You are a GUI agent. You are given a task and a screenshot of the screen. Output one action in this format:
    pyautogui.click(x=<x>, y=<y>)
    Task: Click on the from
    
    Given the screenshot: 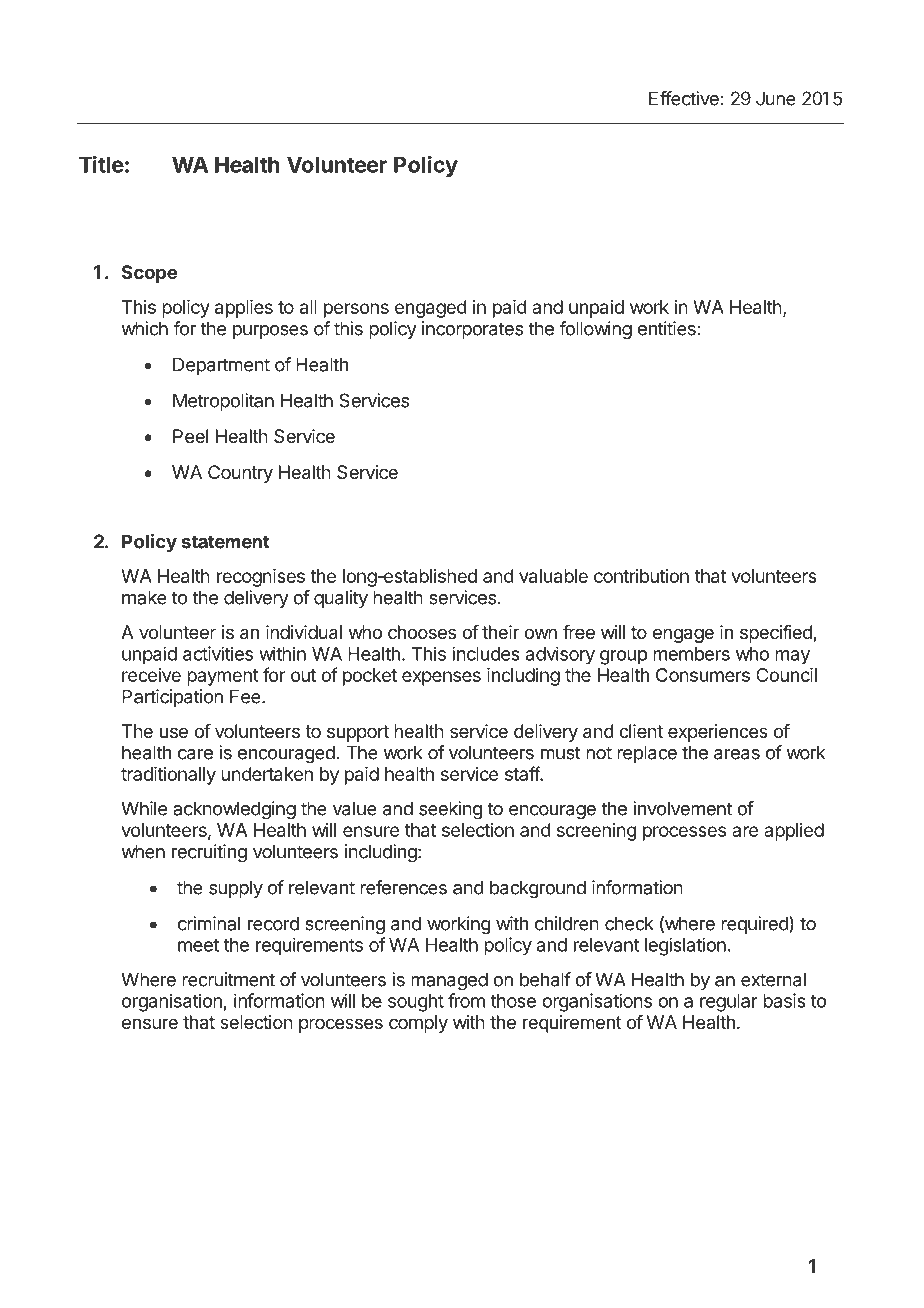 What is the action you would take?
    pyautogui.click(x=466, y=1000)
